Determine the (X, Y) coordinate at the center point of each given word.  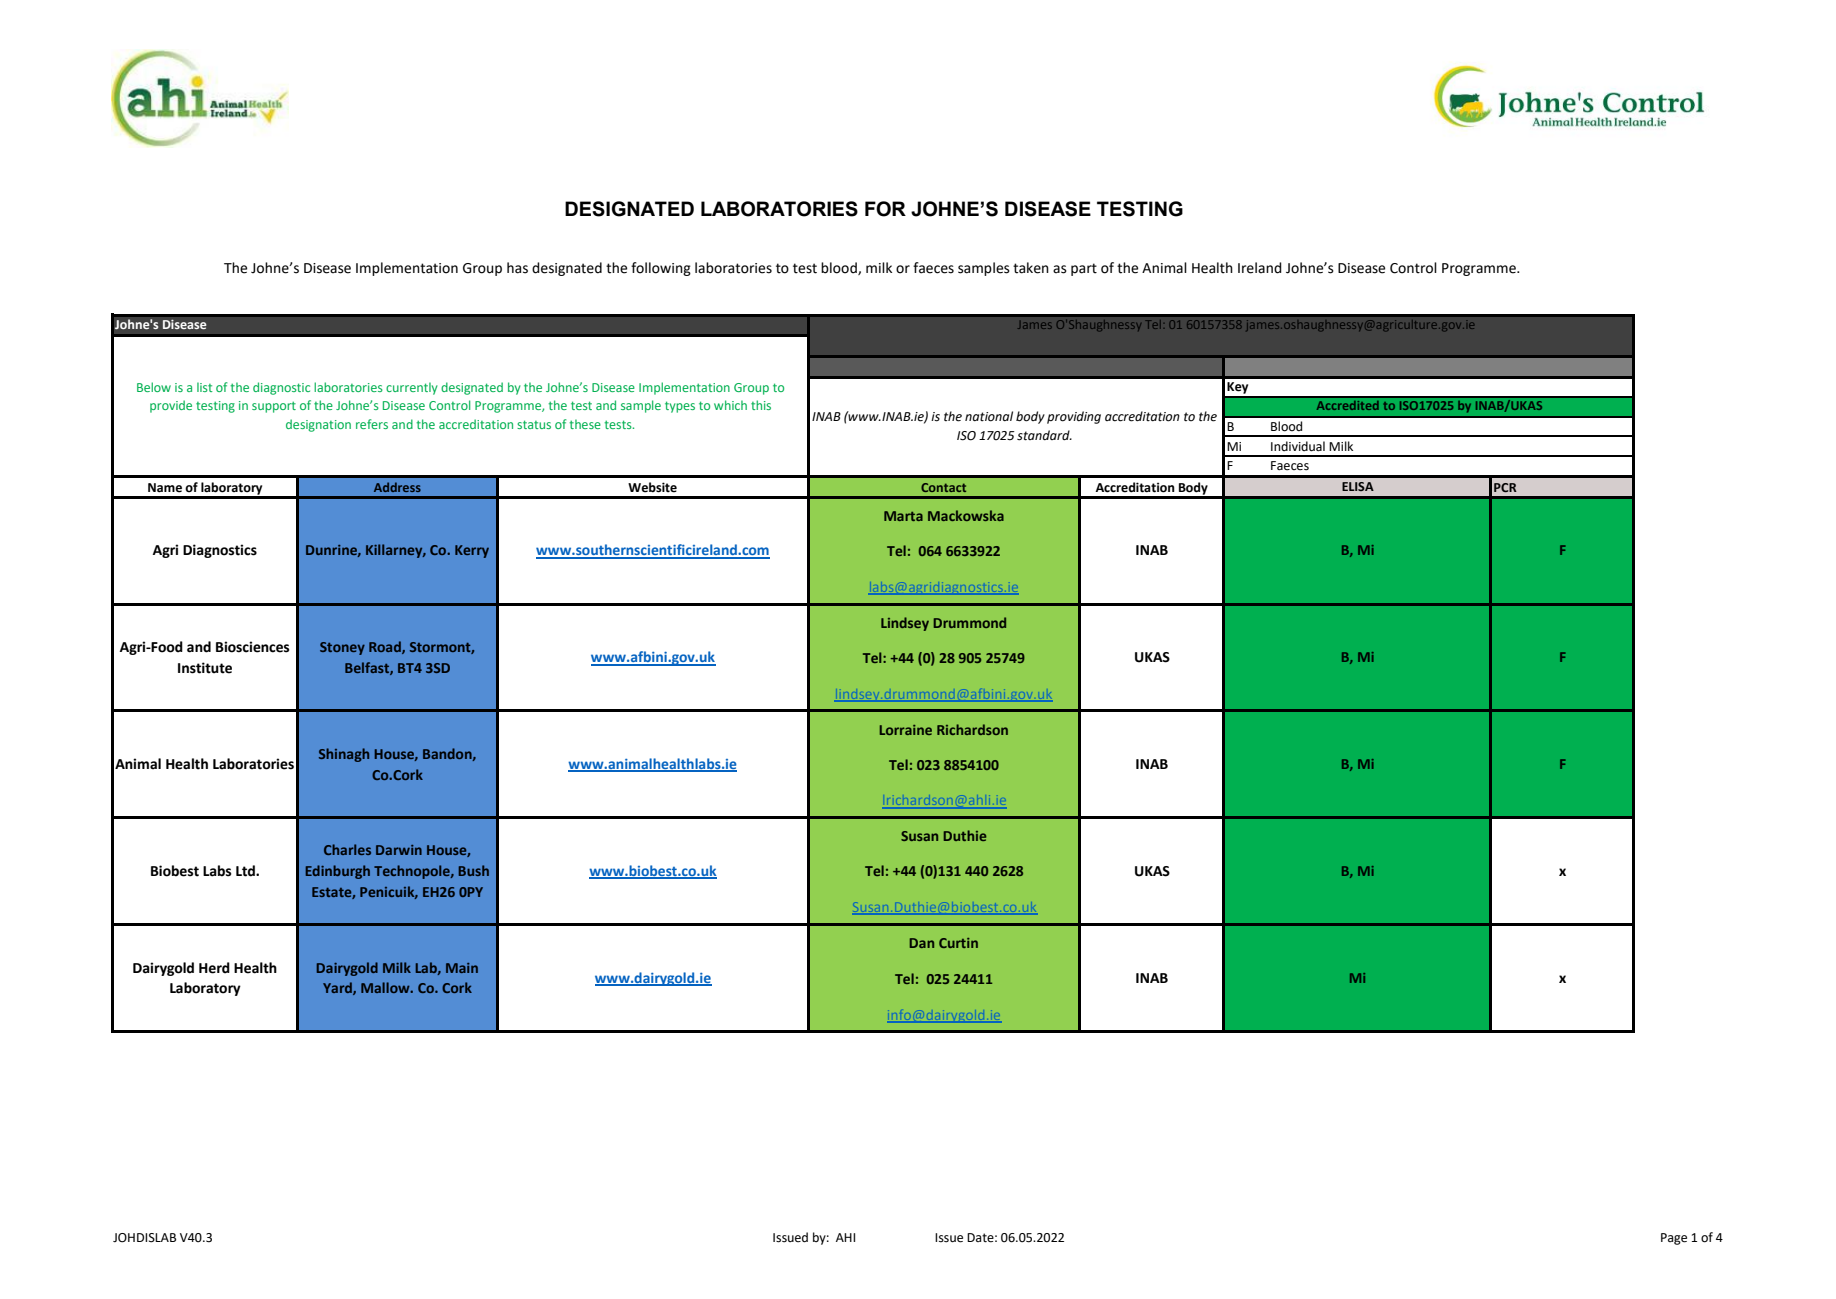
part (1084, 269)
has (517, 268)
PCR (1505, 487)
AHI (845, 1237)
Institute (205, 668)
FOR (885, 209)
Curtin (958, 943)
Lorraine (906, 730)
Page (1674, 1239)
